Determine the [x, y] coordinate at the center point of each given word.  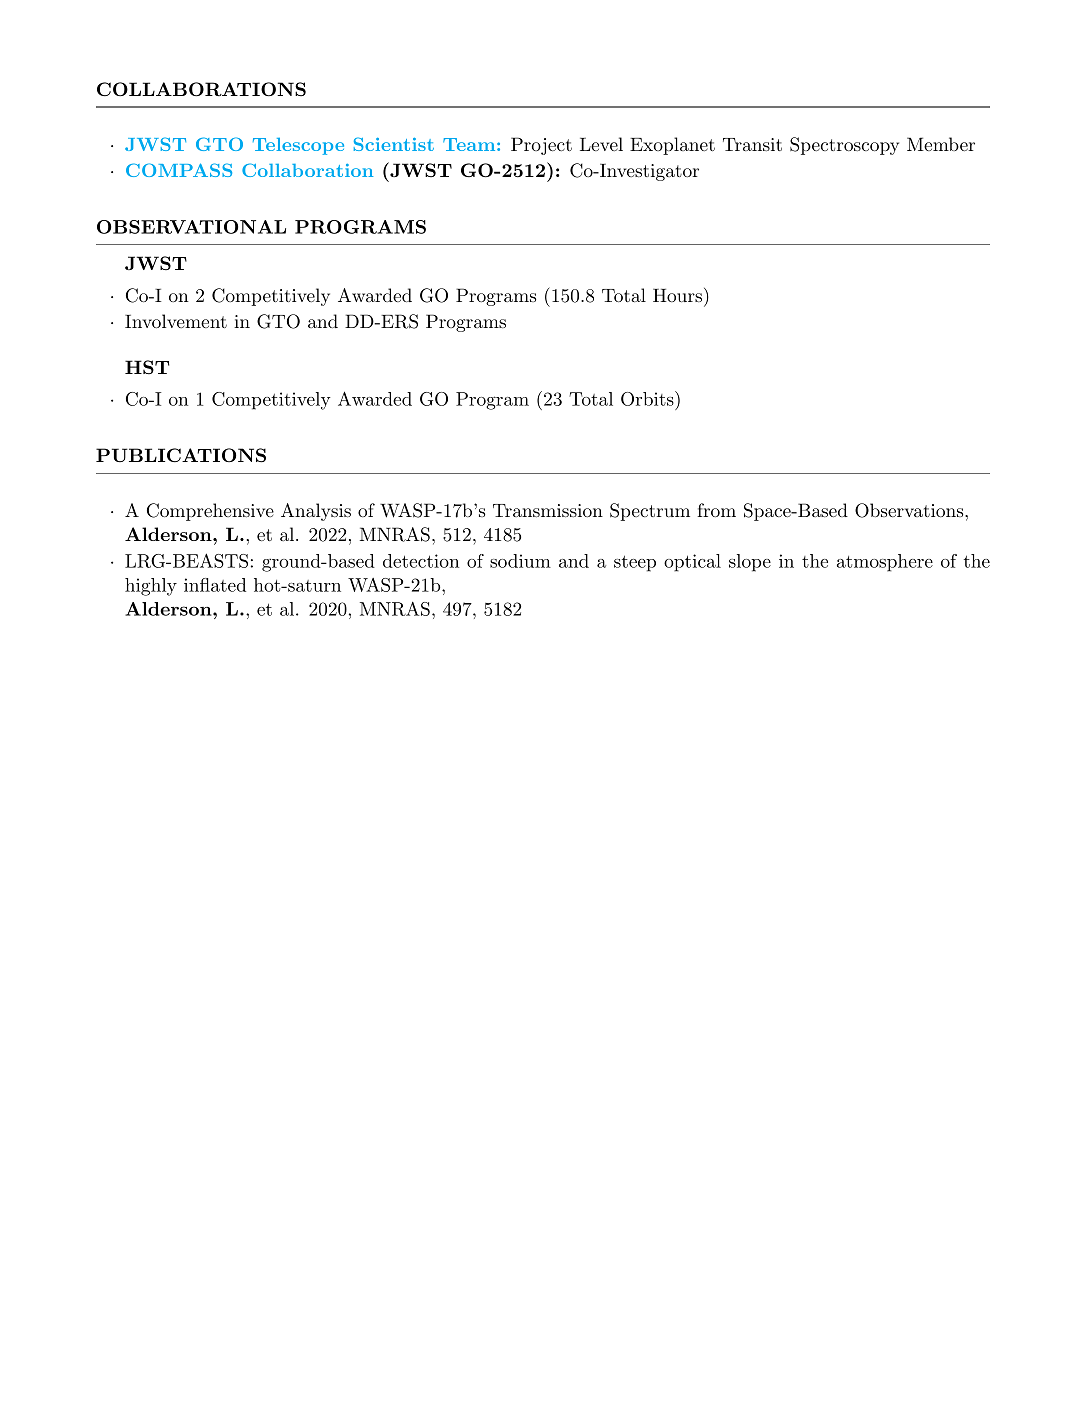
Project [541, 146]
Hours [677, 295]
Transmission [548, 510]
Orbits [647, 399]
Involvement [176, 321]
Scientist [394, 144]
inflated [215, 585]
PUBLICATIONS [181, 455]
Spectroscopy [844, 146]
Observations [909, 510]
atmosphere [885, 563]
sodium [520, 561]
